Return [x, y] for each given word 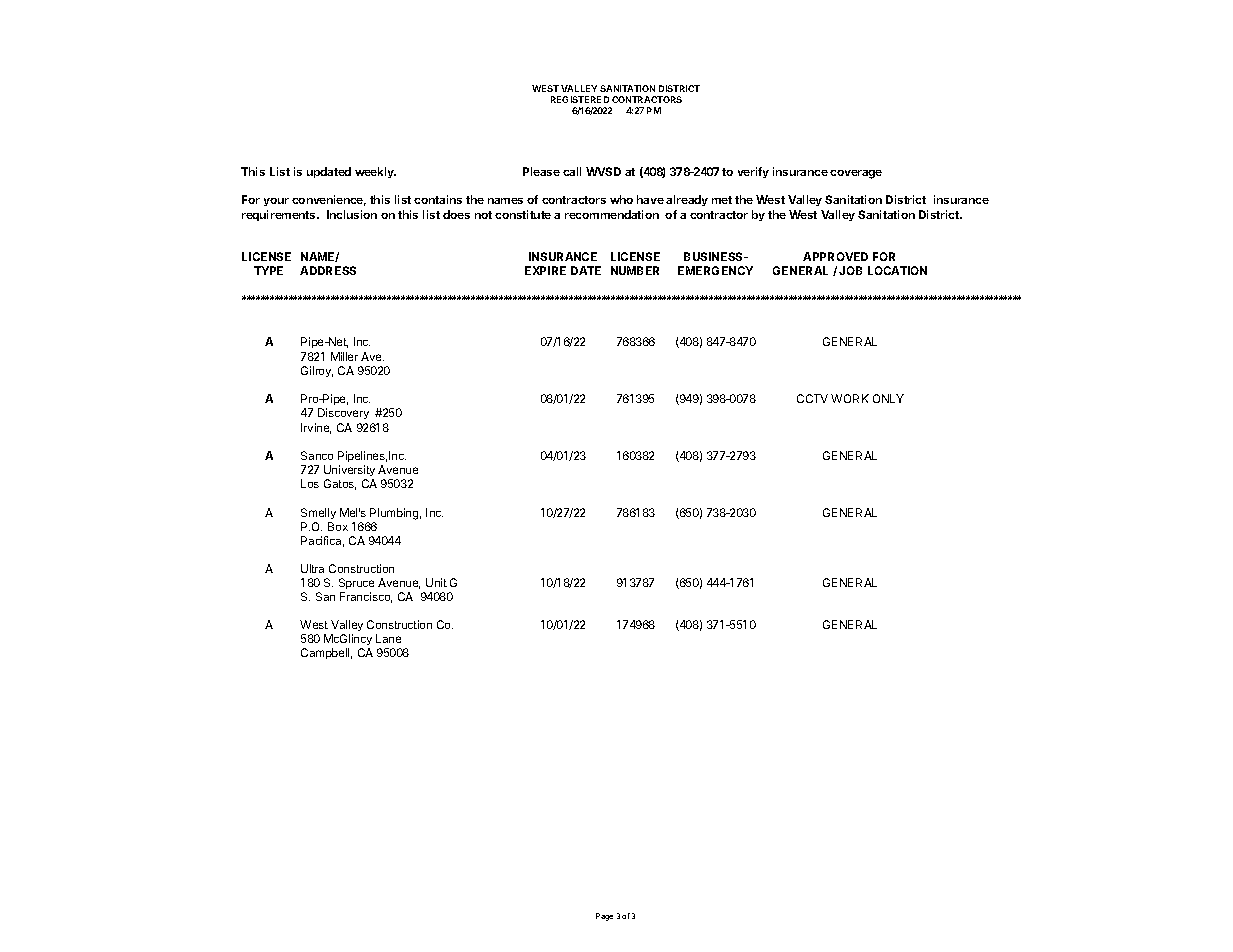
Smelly [318, 513]
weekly [375, 172]
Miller [344, 356]
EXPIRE [545, 270]
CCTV [812, 398]
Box [338, 526]
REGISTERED [580, 99]
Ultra [312, 568]
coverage [856, 174]
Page [604, 917]
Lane [388, 638]
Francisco [366, 597]
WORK [850, 398]
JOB [850, 270]
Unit [436, 582]
